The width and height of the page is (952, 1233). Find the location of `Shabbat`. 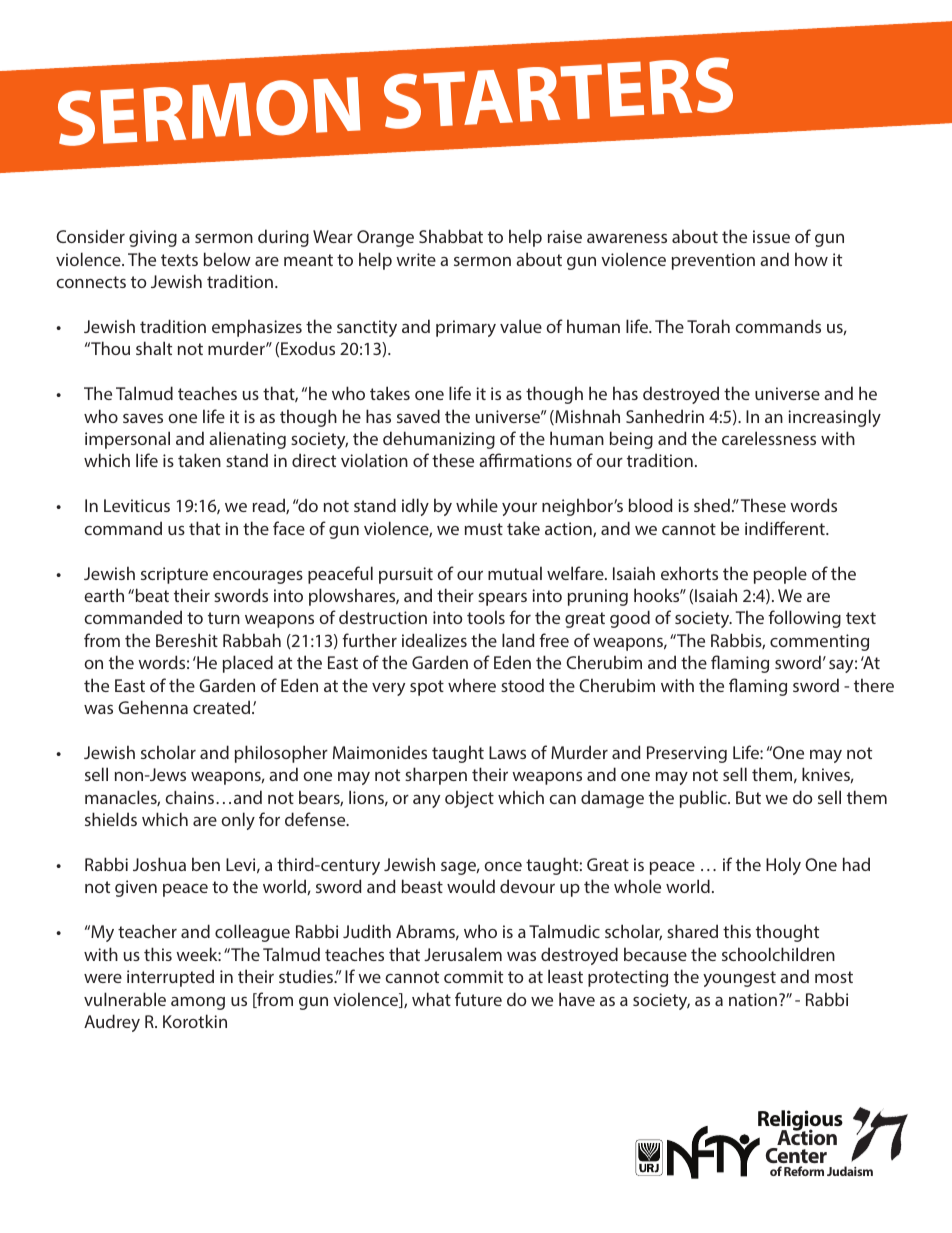

Shabbat is located at coordinates (451, 236).
